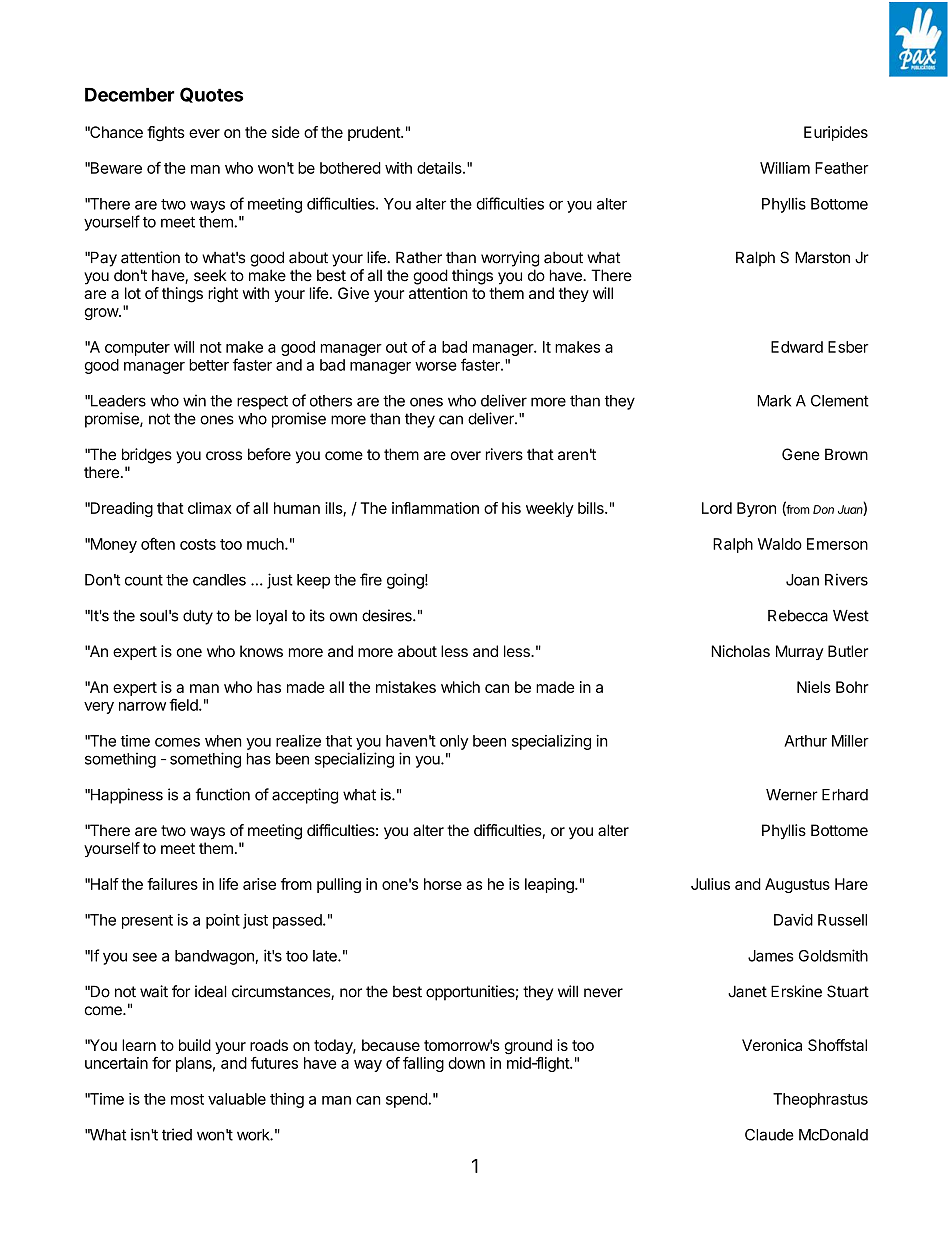  I want to click on Gene, so click(801, 454).
